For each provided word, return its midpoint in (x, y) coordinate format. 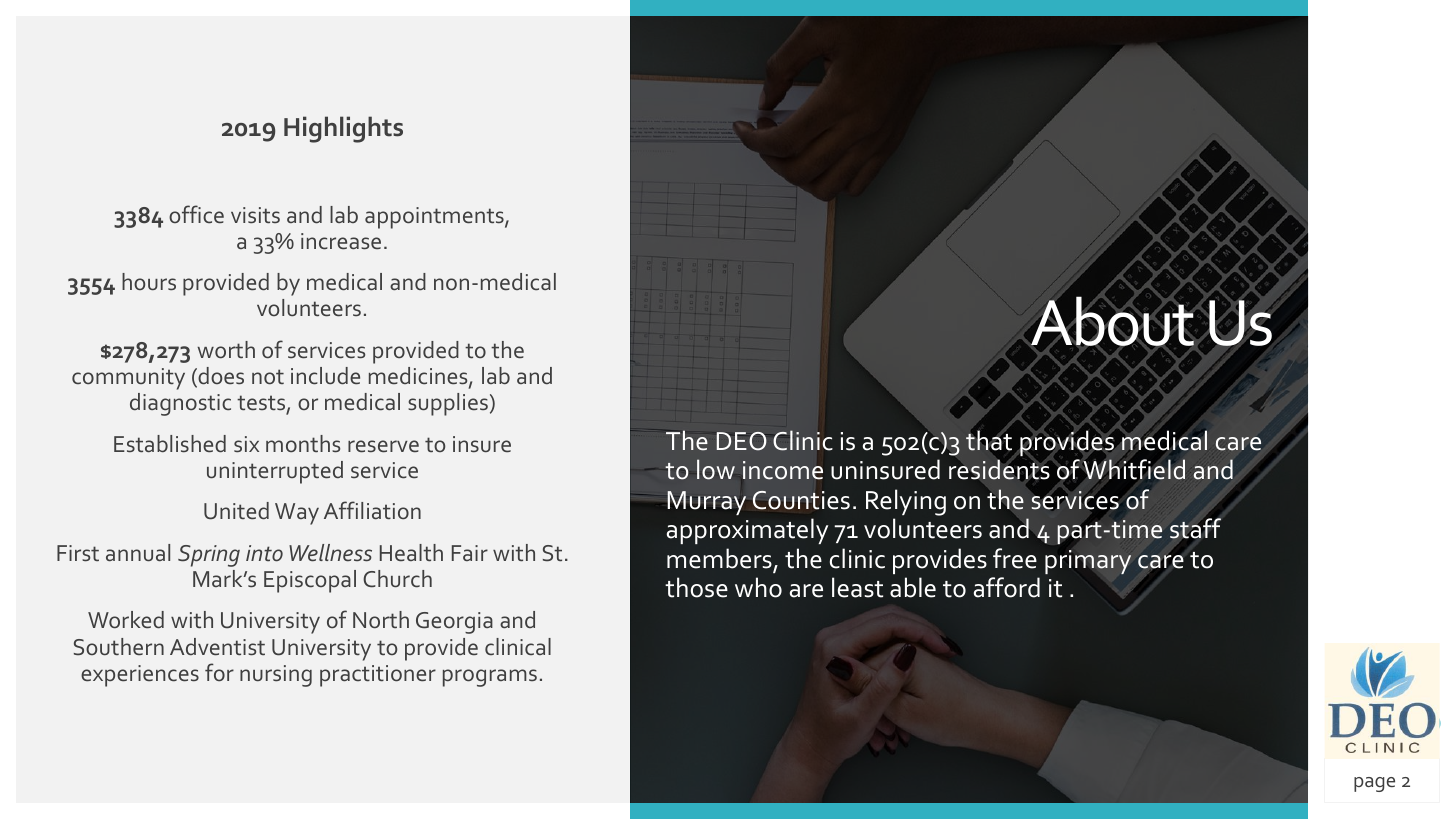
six (246, 444)
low (716, 469)
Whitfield (1134, 469)
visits (255, 215)
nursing (276, 676)
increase (341, 241)
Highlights (343, 129)
